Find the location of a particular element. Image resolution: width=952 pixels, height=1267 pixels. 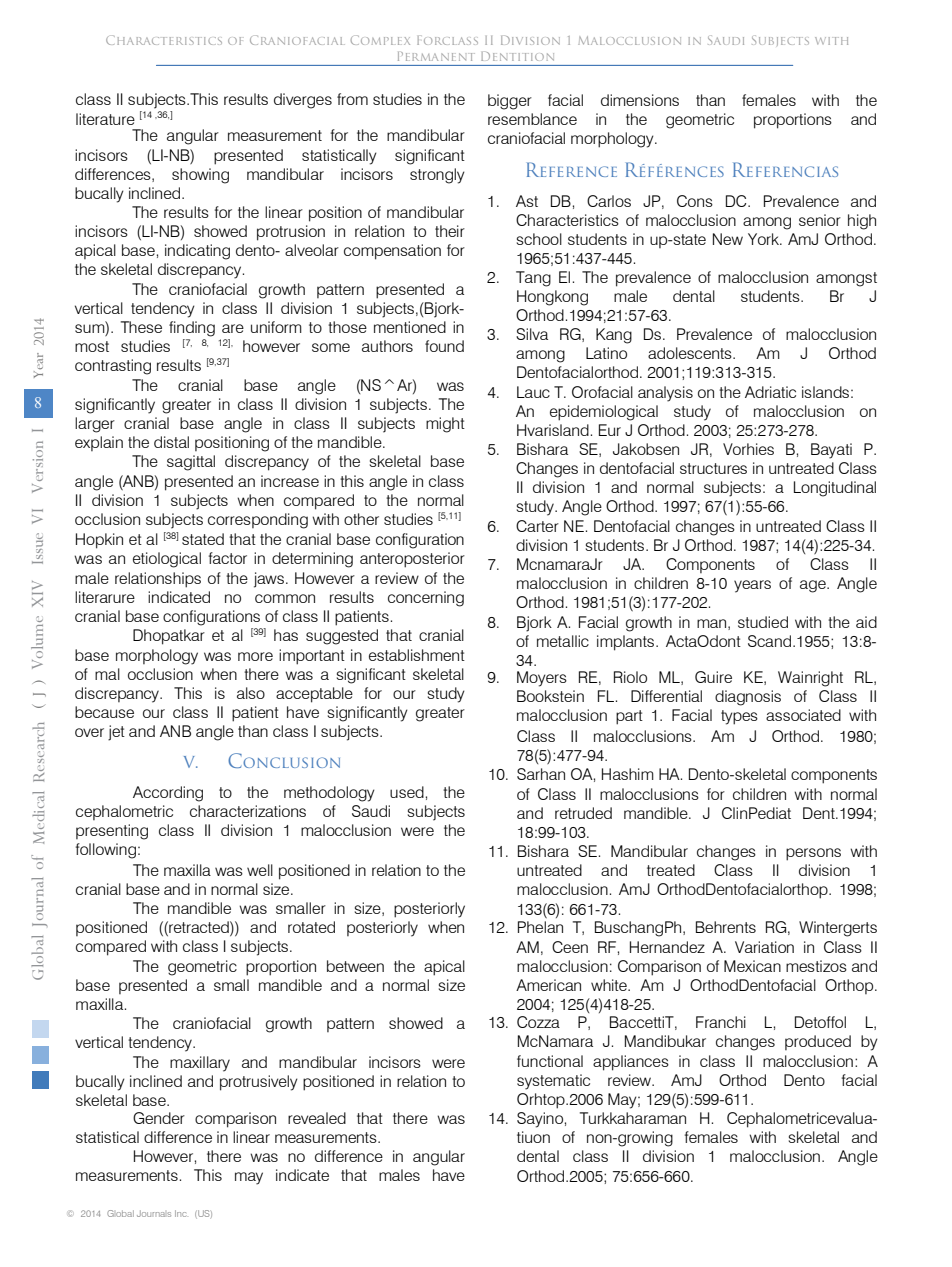

dimensions is located at coordinates (640, 100).
